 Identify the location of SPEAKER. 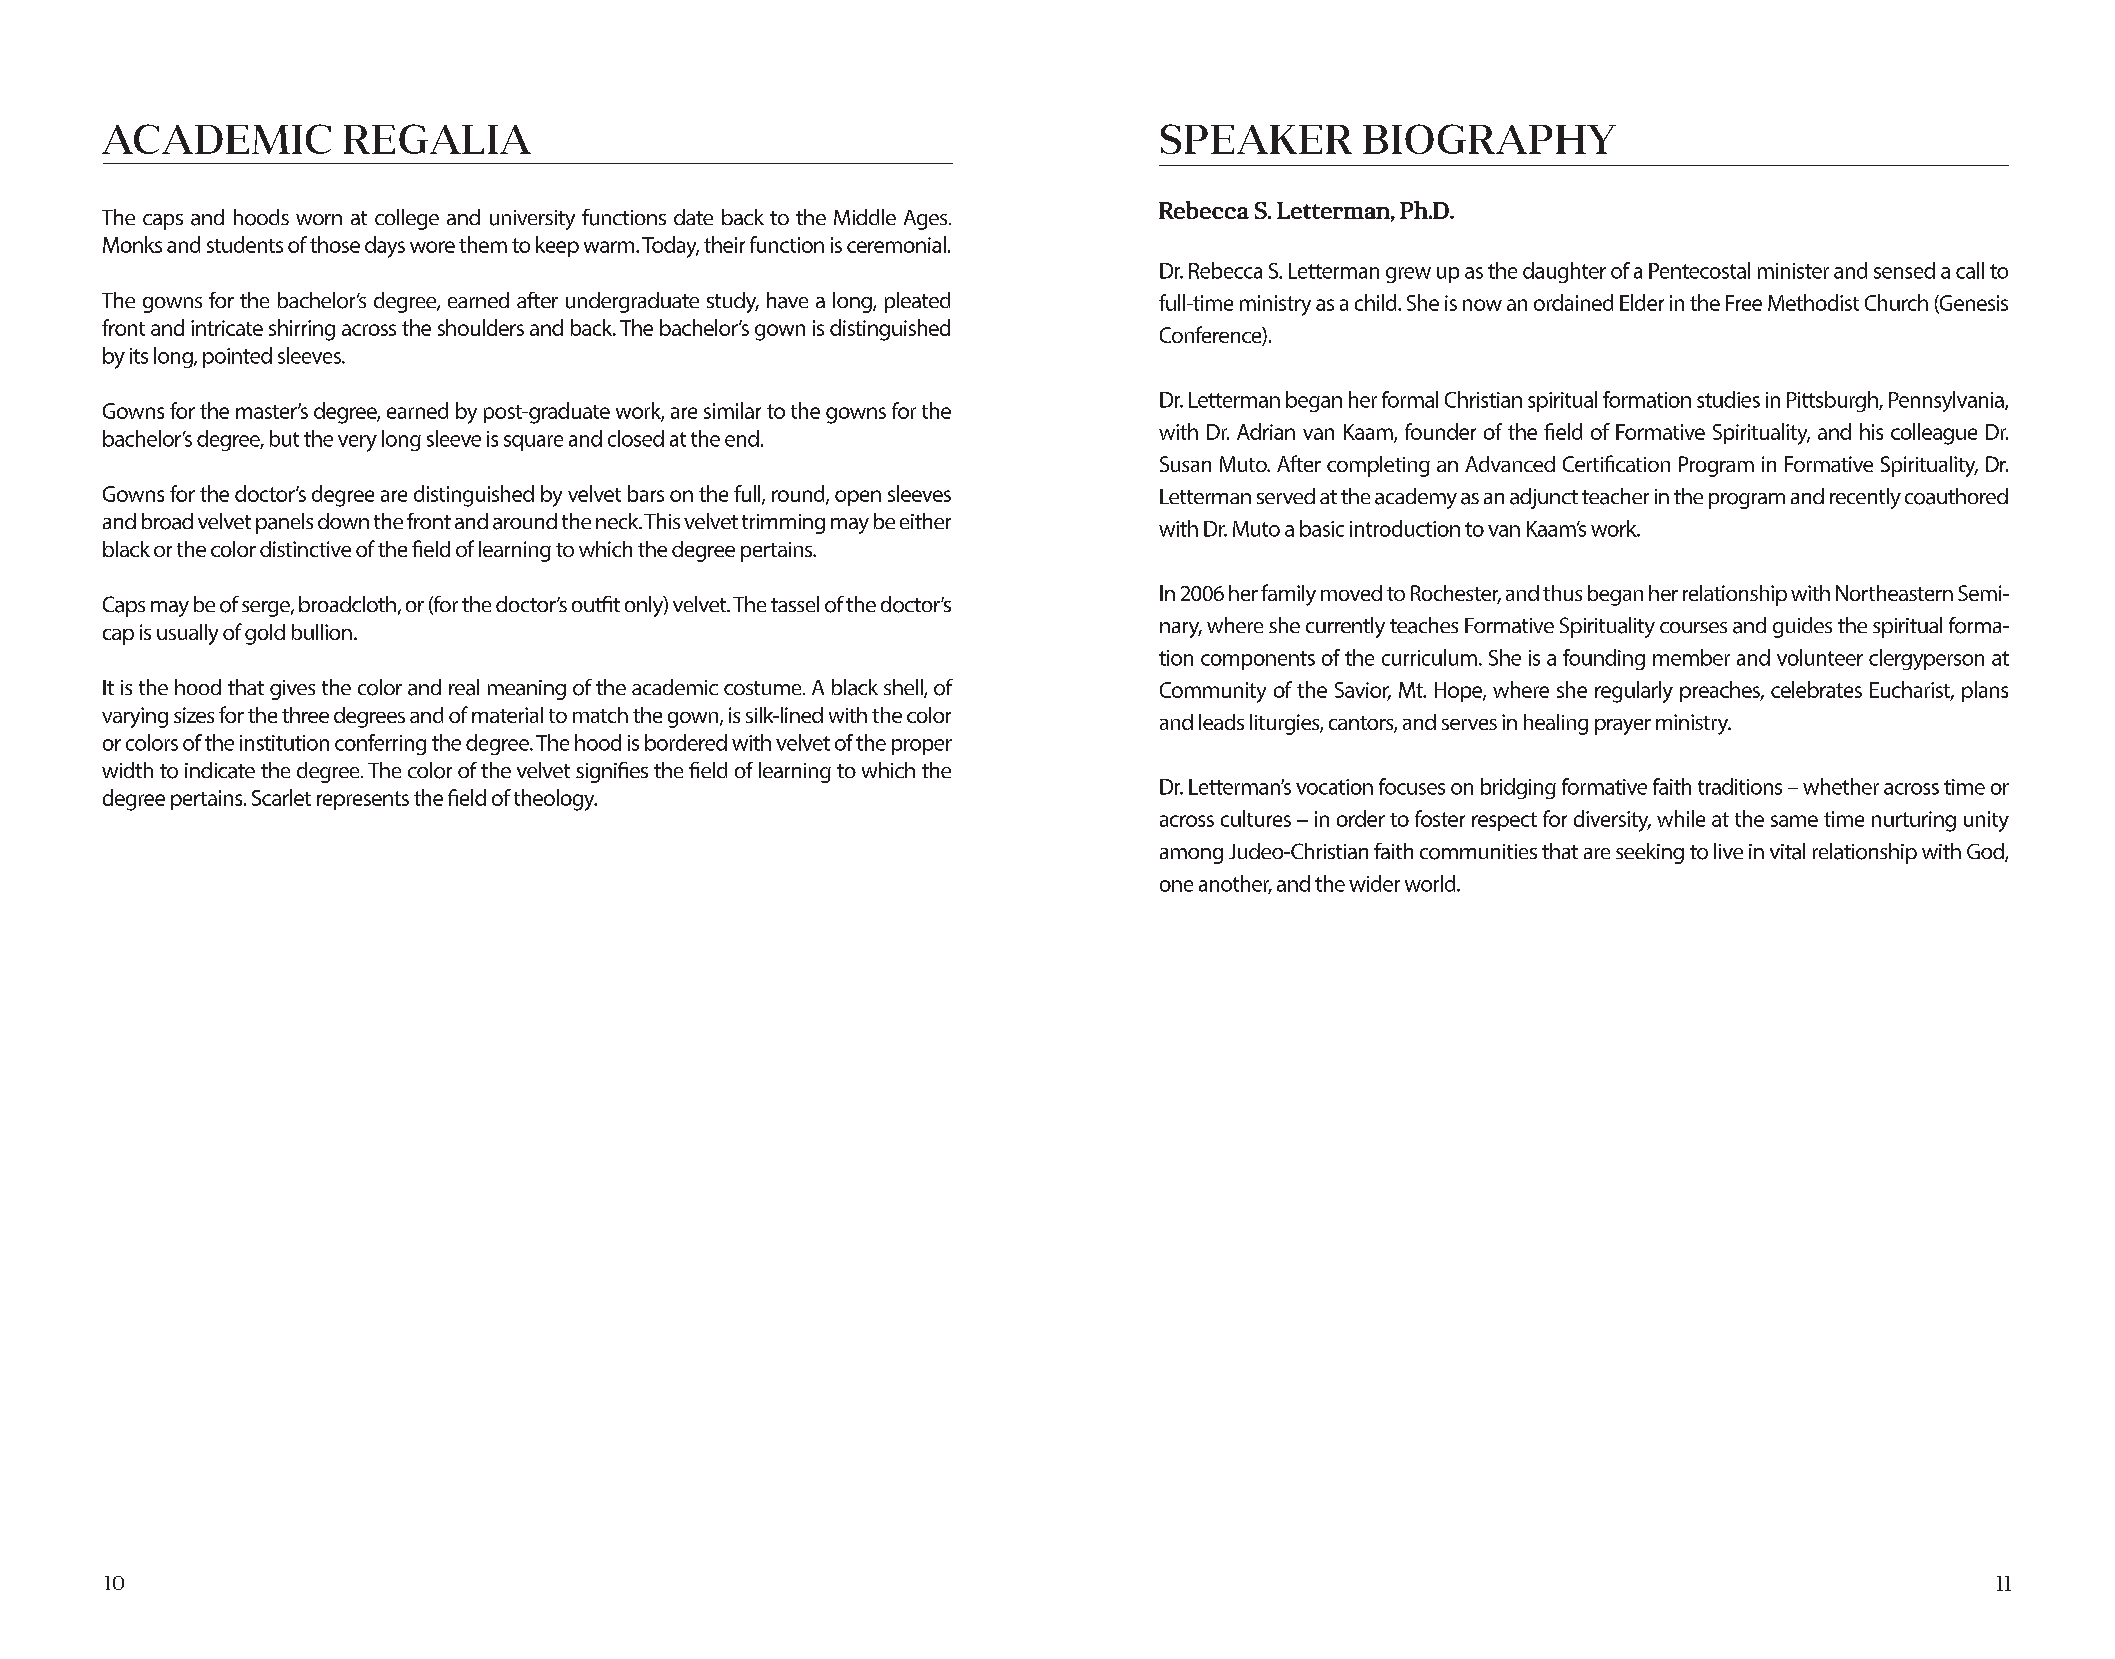
(1256, 139).
